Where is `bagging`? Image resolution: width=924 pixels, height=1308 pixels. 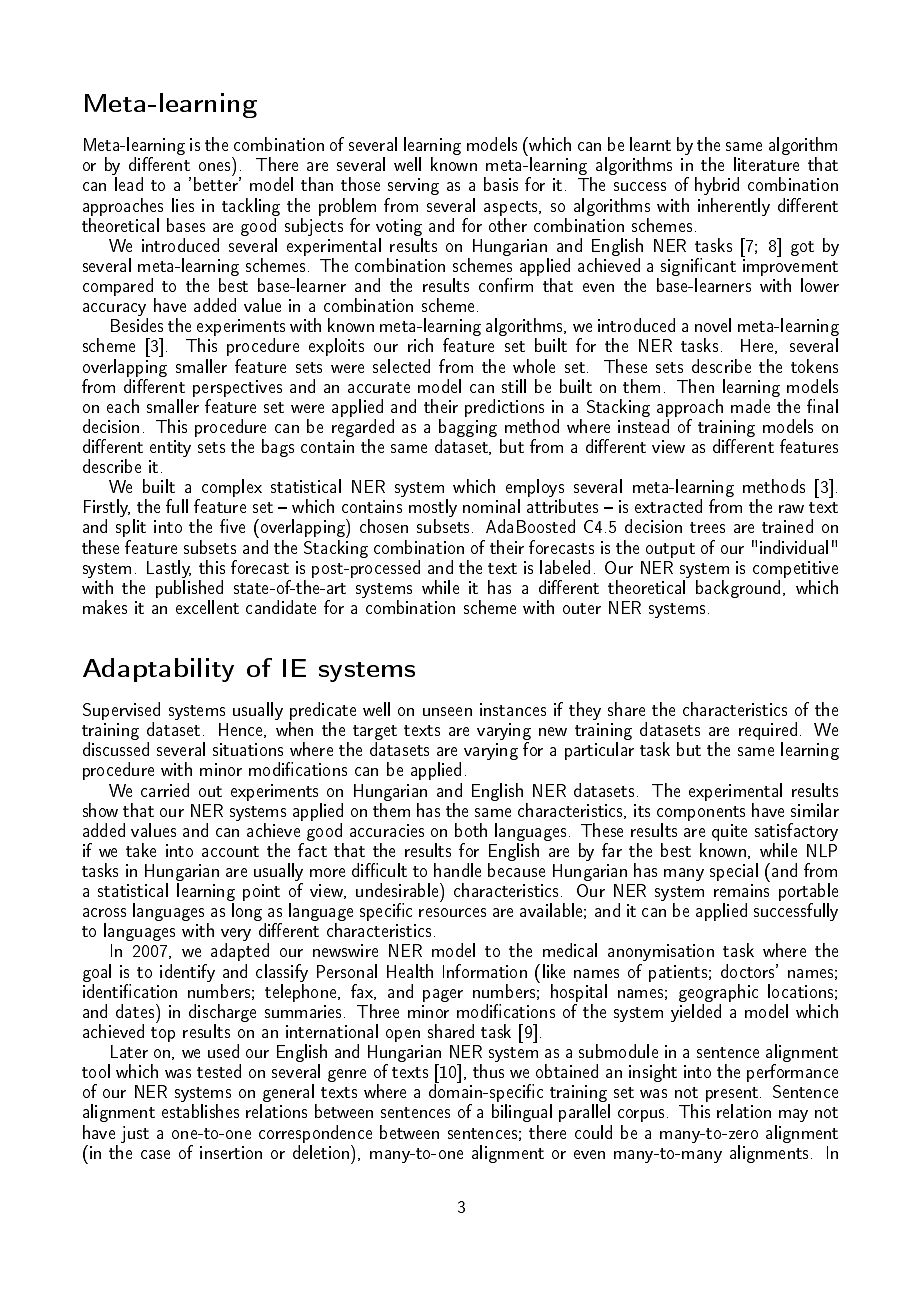 bagging is located at coordinates (468, 429).
